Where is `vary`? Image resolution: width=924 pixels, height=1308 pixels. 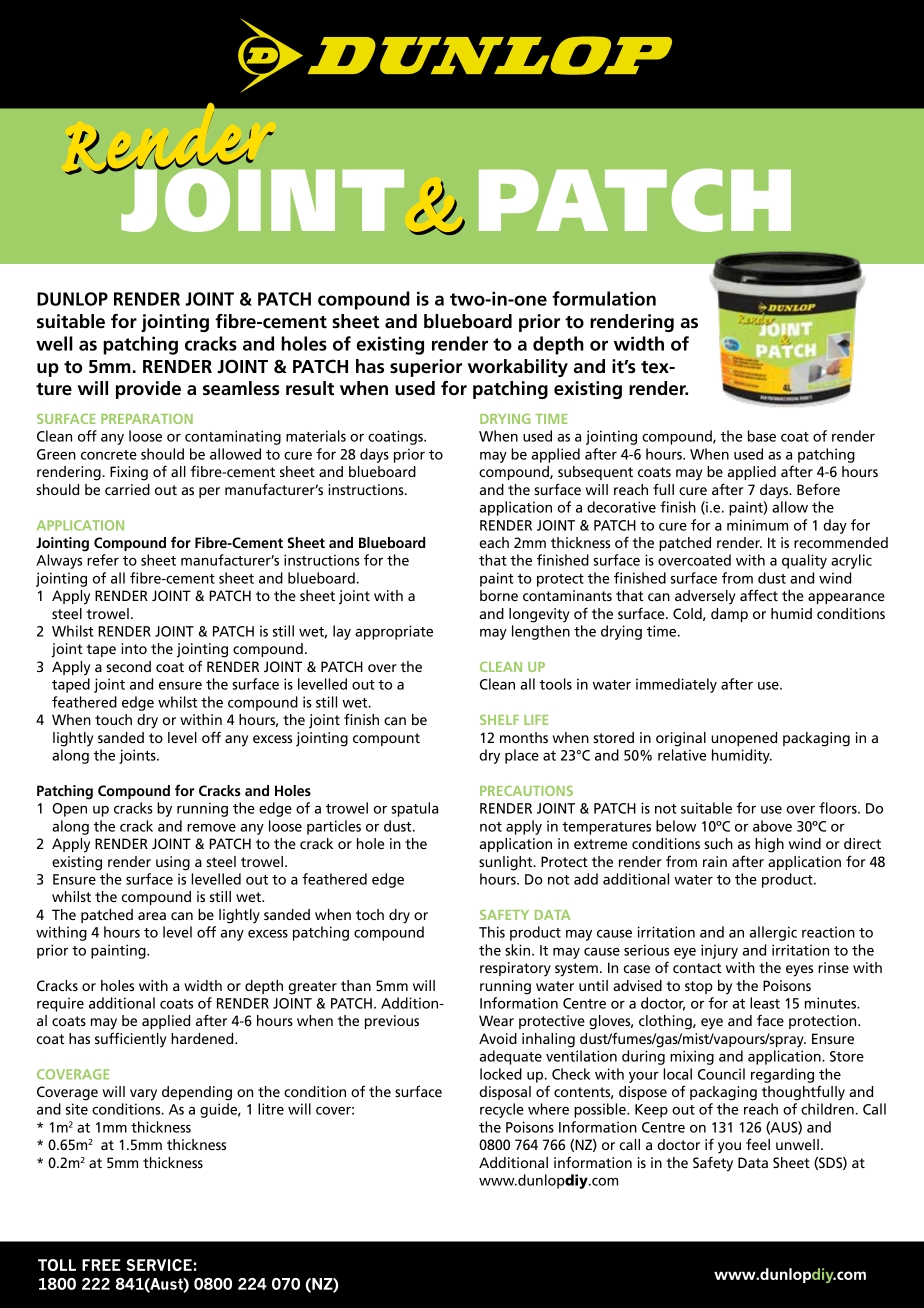
vary is located at coordinates (143, 1095).
